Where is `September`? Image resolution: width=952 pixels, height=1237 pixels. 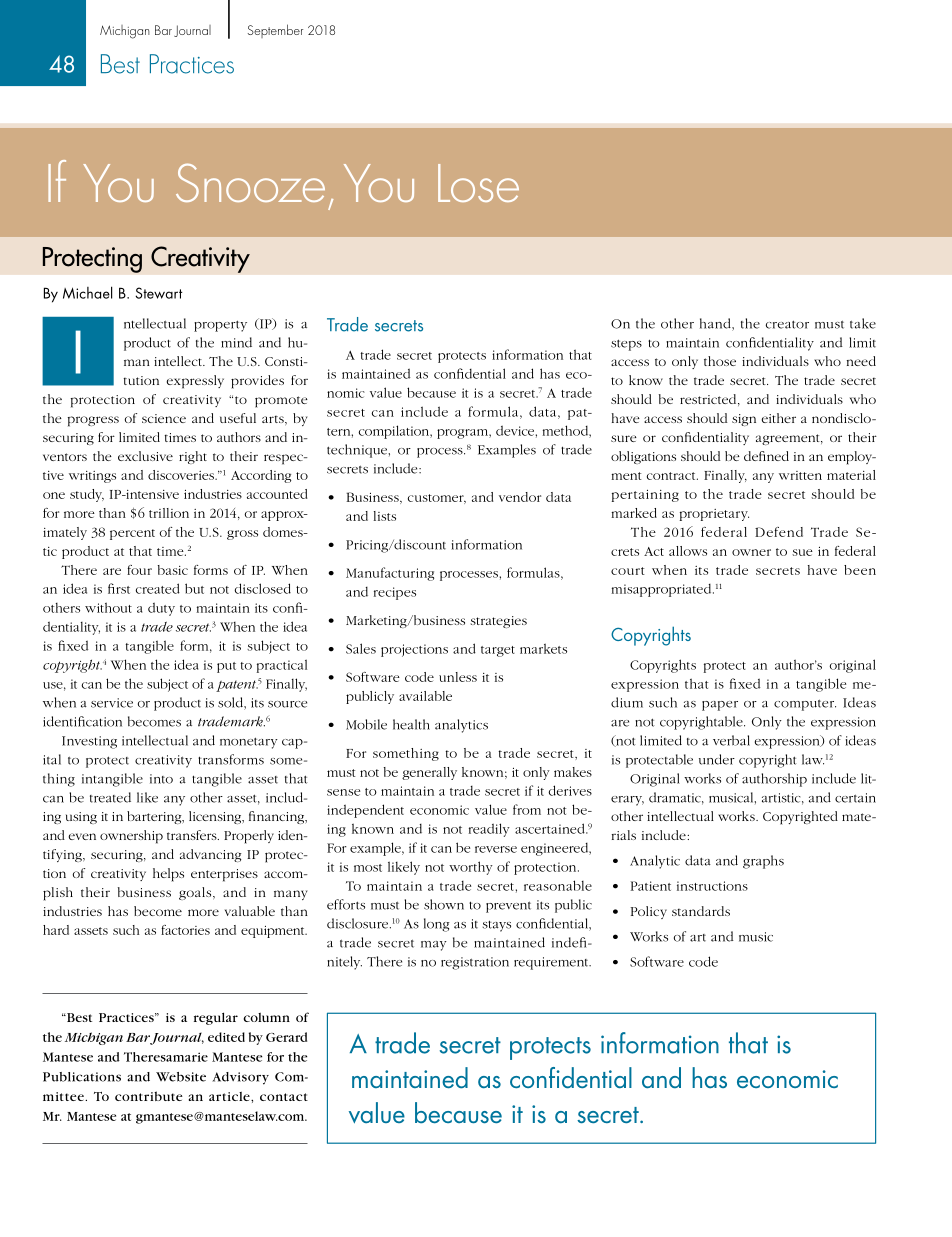
September is located at coordinates (275, 31).
